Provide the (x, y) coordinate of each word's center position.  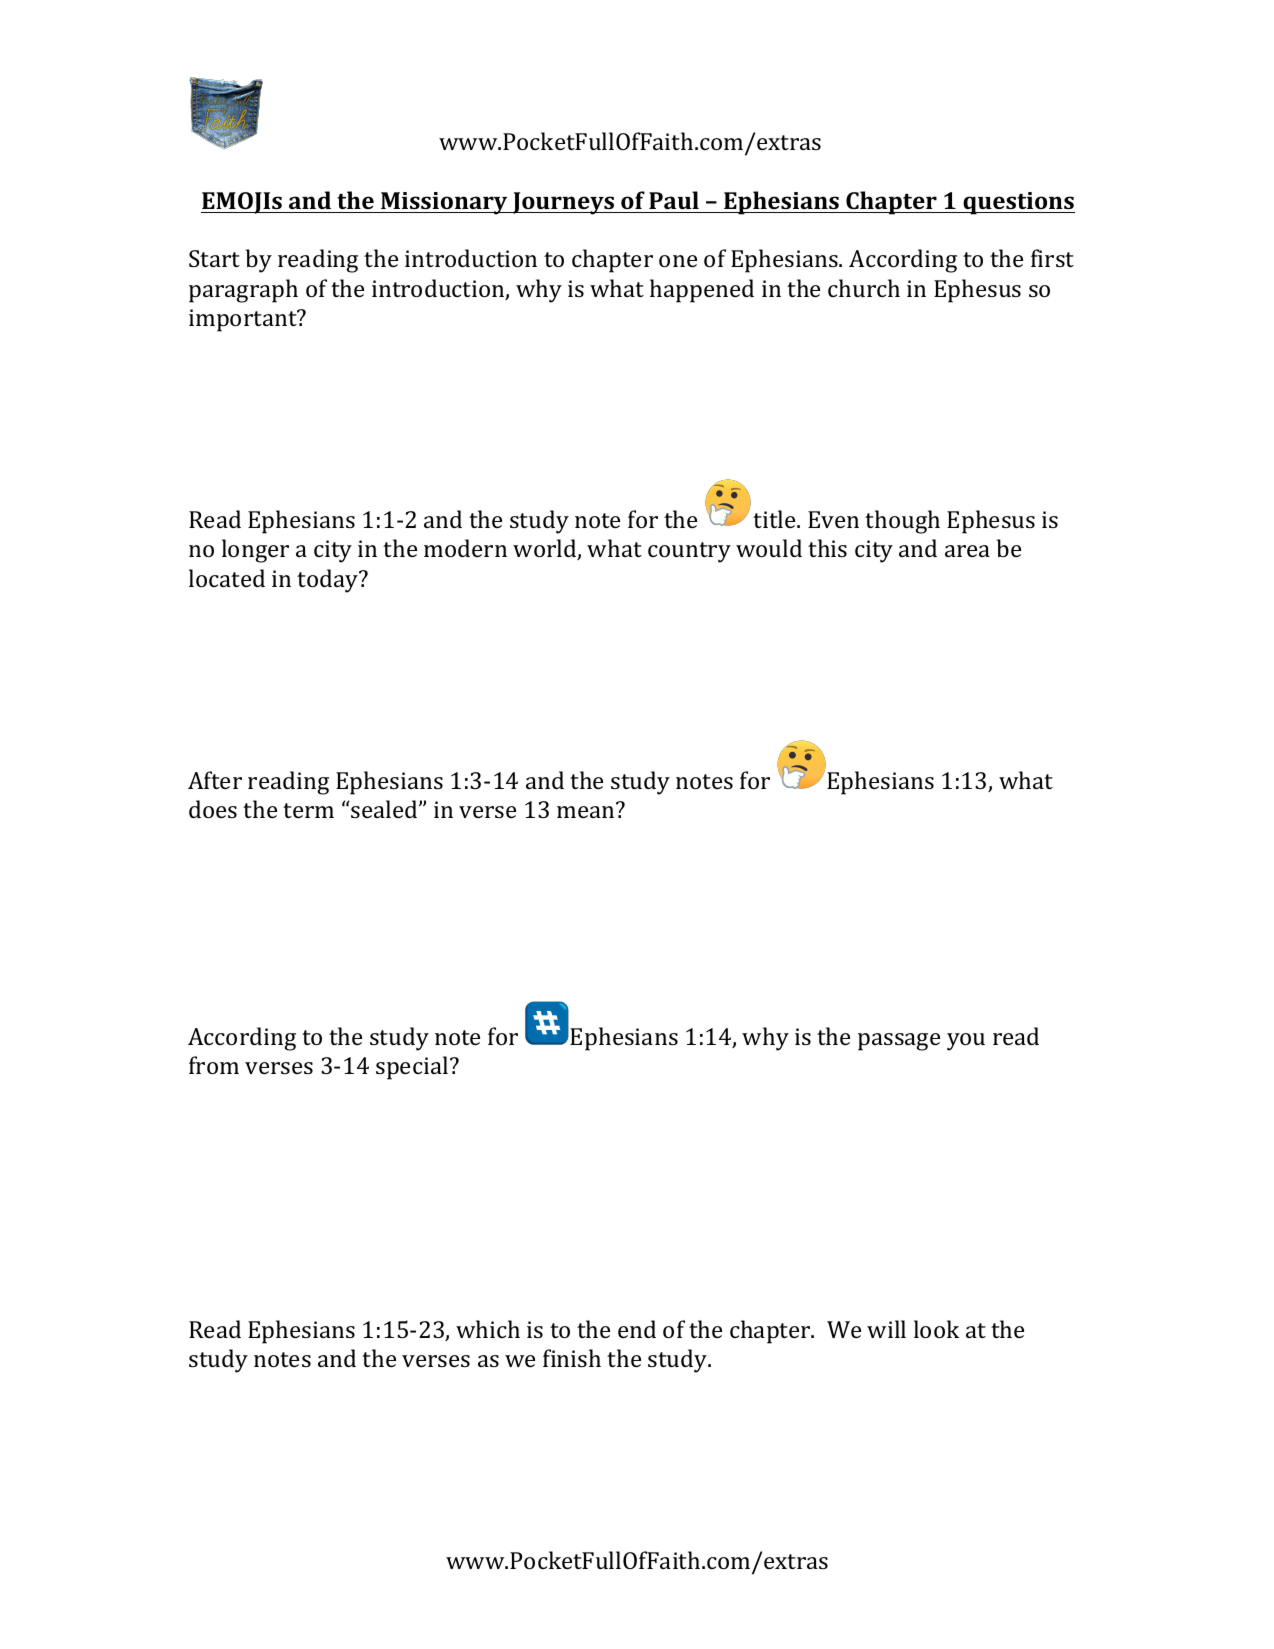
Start (214, 258)
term (308, 810)
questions (1018, 203)
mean (587, 811)
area (967, 551)
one (678, 261)
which (488, 1329)
